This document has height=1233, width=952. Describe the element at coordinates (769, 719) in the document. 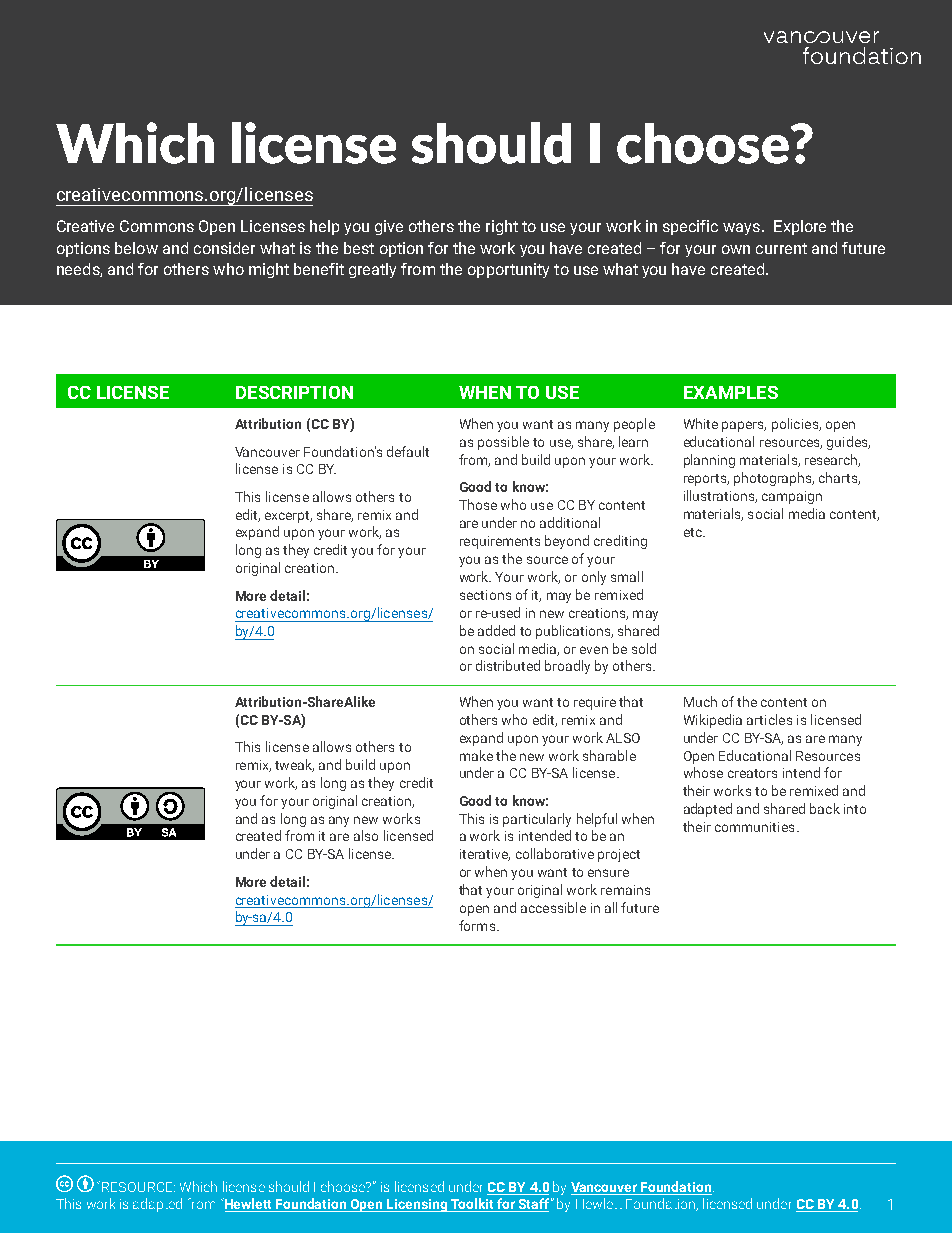

I see `articles` at that location.
